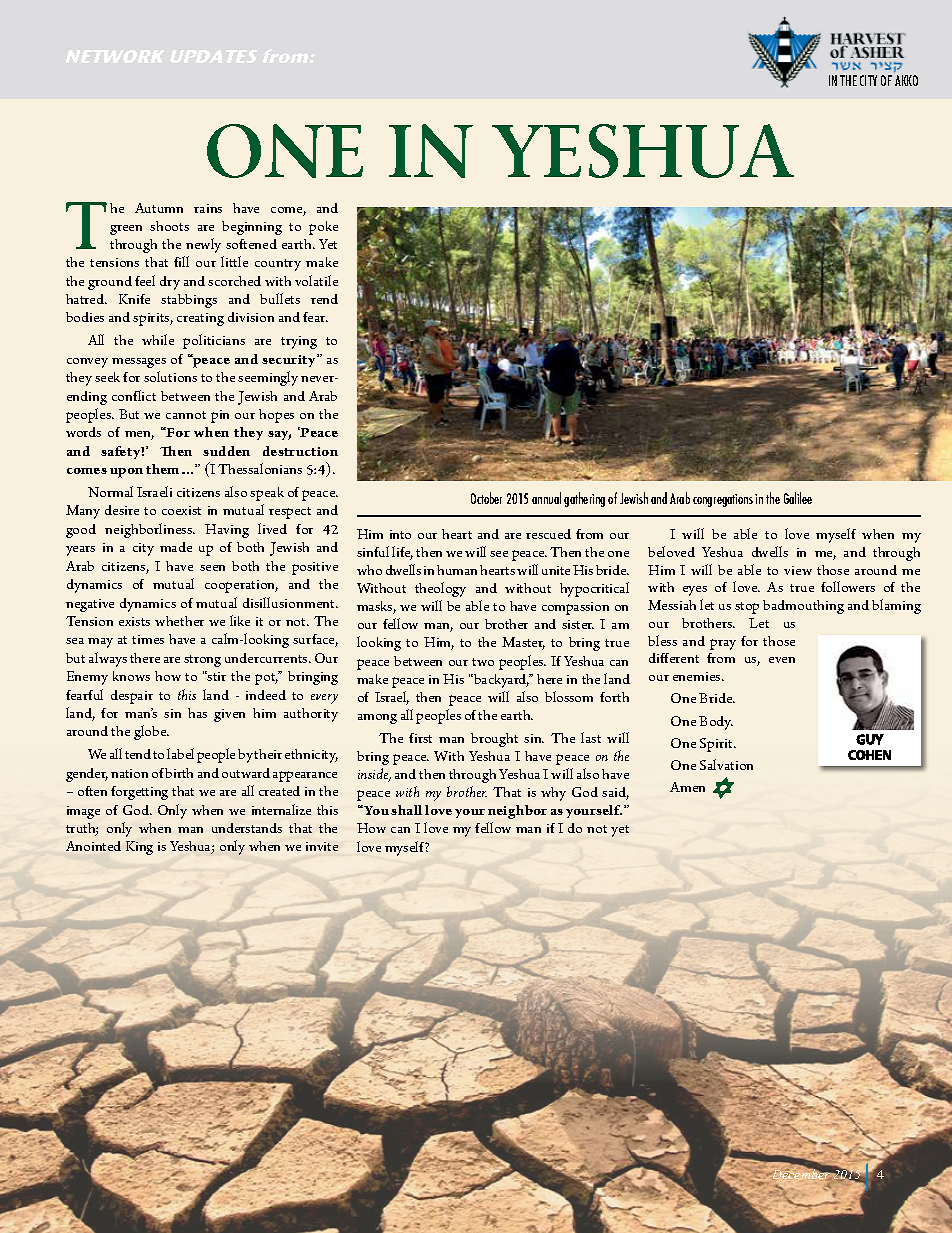  What do you see at coordinates (179, 621) in the image?
I see `whether` at bounding box center [179, 621].
